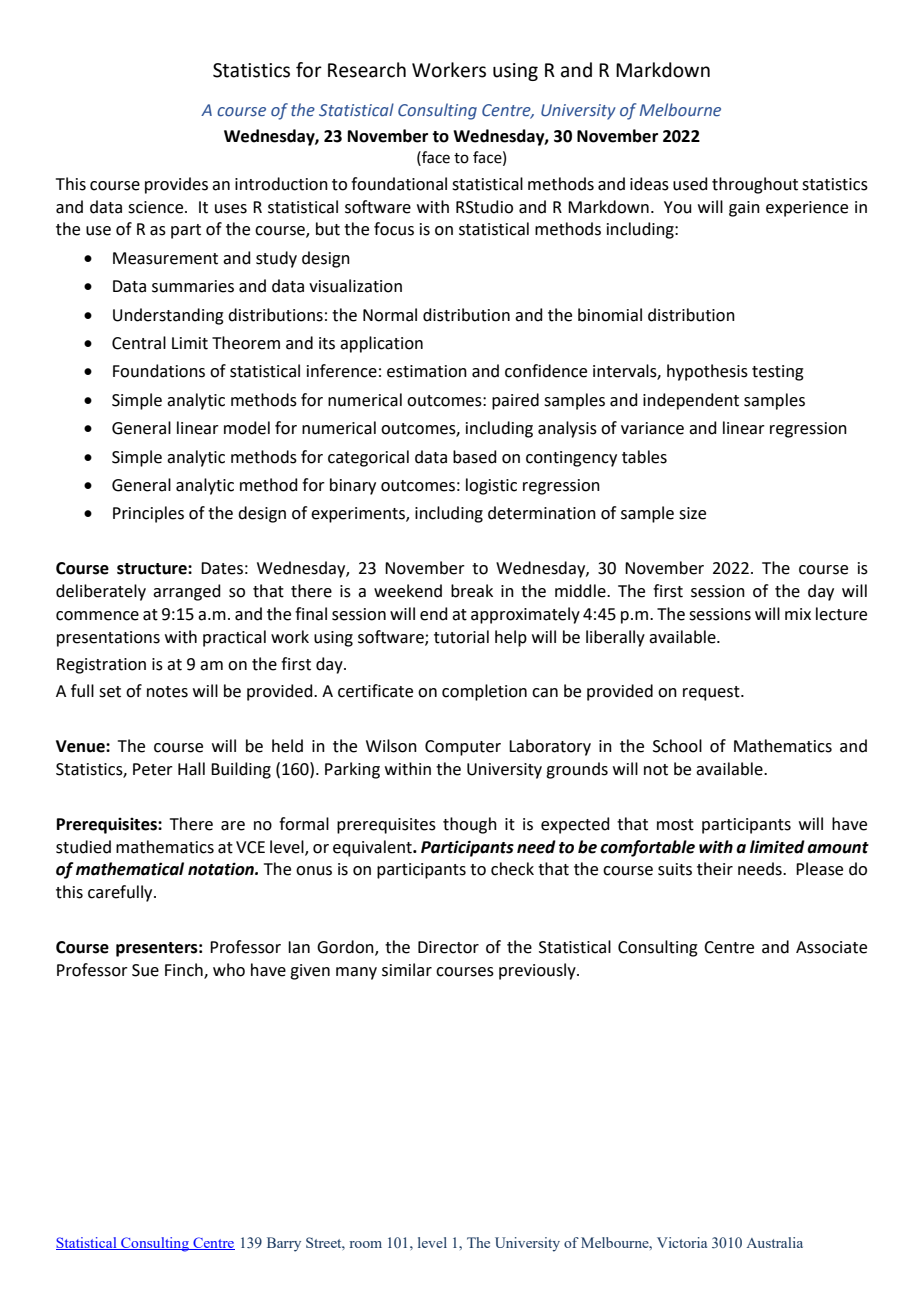 This screenshot has height=1308, width=924. What do you see at coordinates (712, 693) in the screenshot?
I see `request` at bounding box center [712, 693].
